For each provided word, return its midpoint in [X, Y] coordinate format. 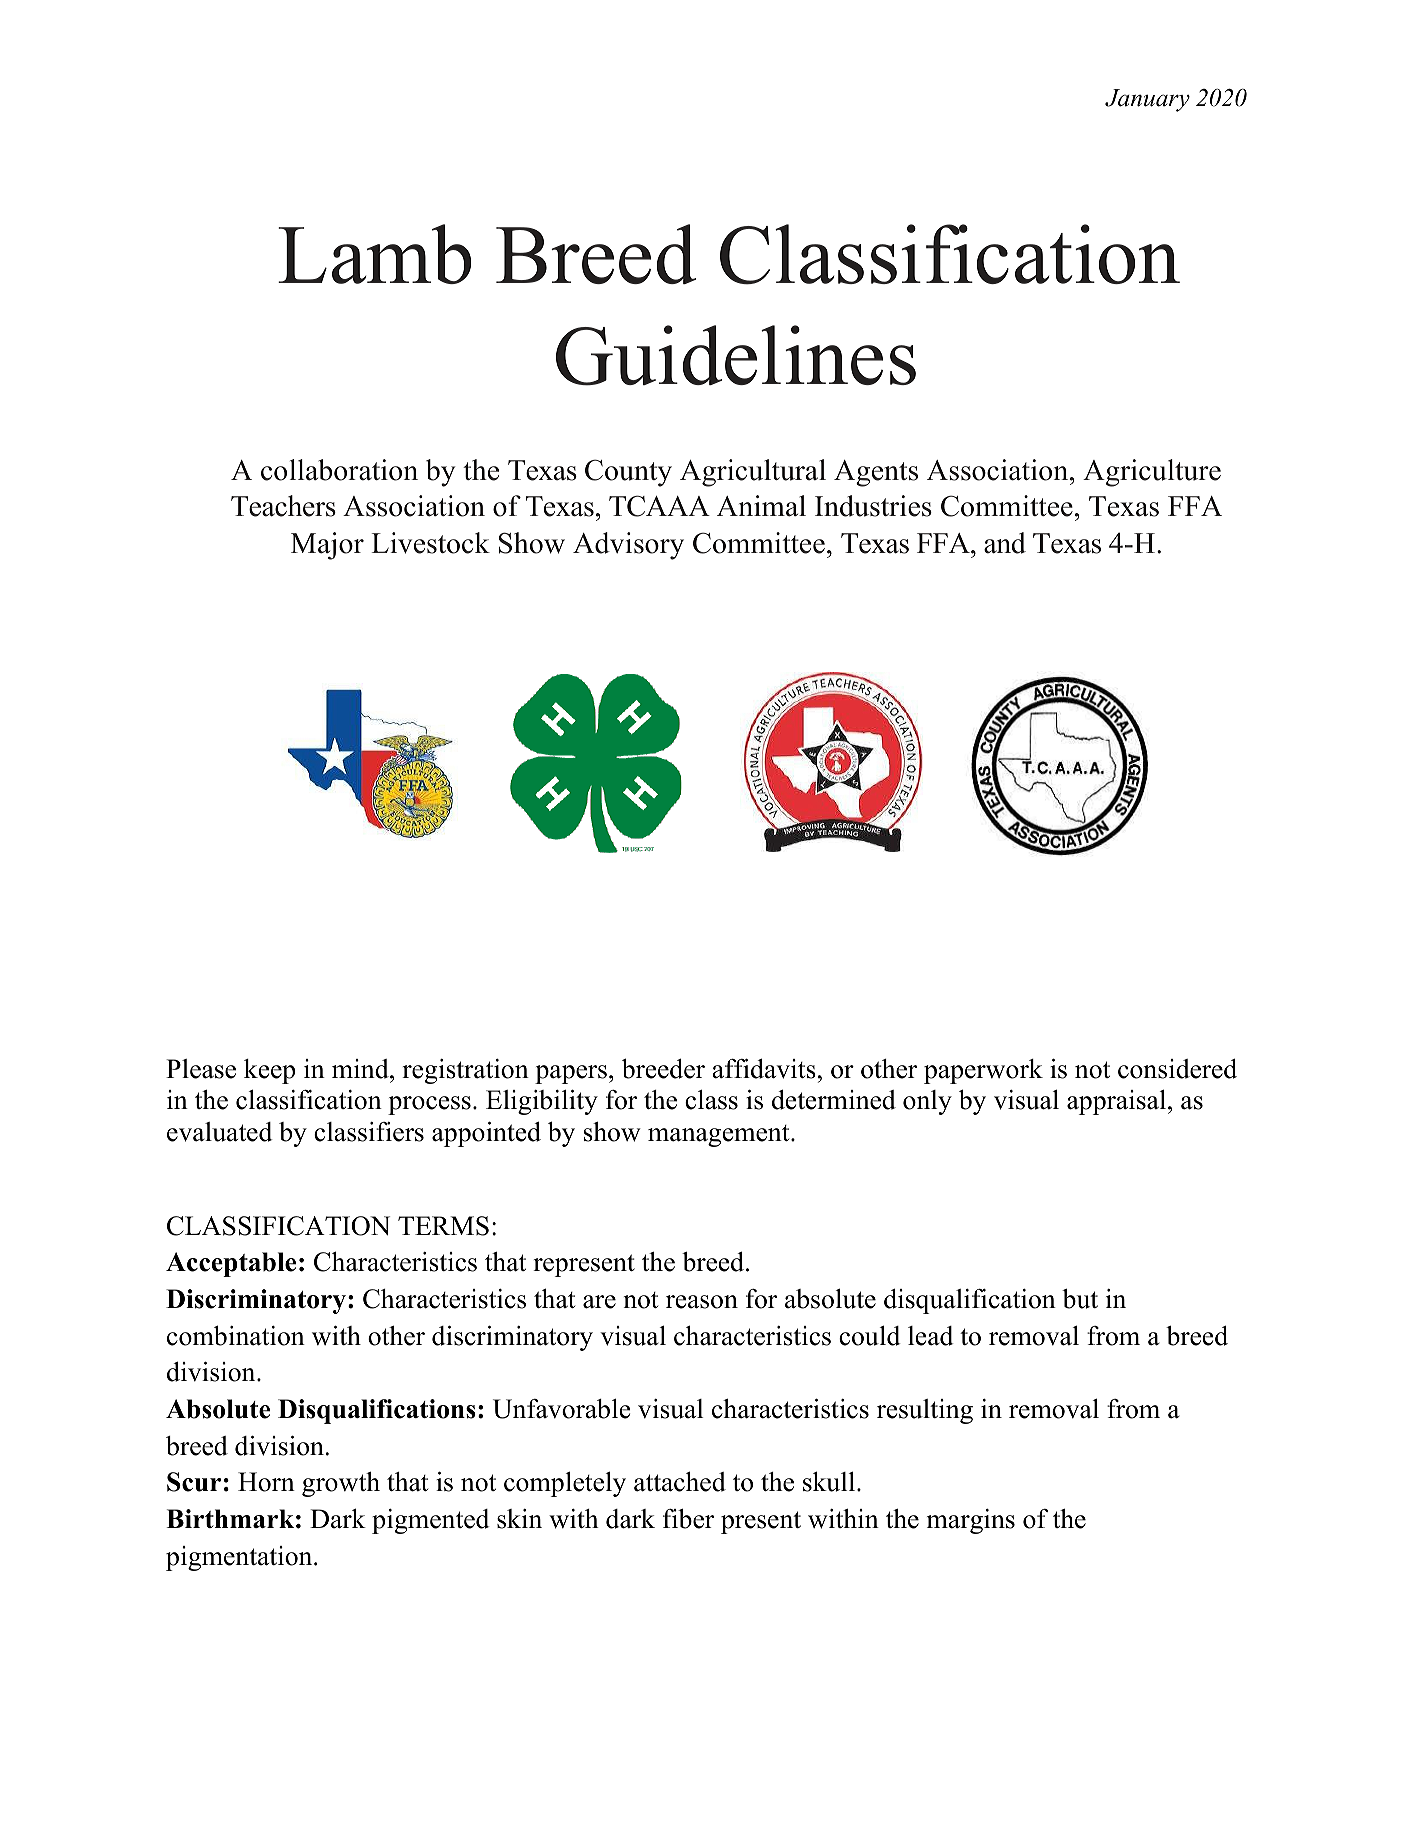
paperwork [983, 1071]
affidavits [764, 1069]
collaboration [339, 470]
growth [341, 1484]
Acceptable [231, 1264]
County [628, 473]
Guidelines [736, 355]
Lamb [374, 254]
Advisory [628, 546]
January [1147, 100]
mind [361, 1069]
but [1080, 1299]
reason [702, 1302]
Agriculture [1152, 473]
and [1005, 543]
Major [327, 546]
